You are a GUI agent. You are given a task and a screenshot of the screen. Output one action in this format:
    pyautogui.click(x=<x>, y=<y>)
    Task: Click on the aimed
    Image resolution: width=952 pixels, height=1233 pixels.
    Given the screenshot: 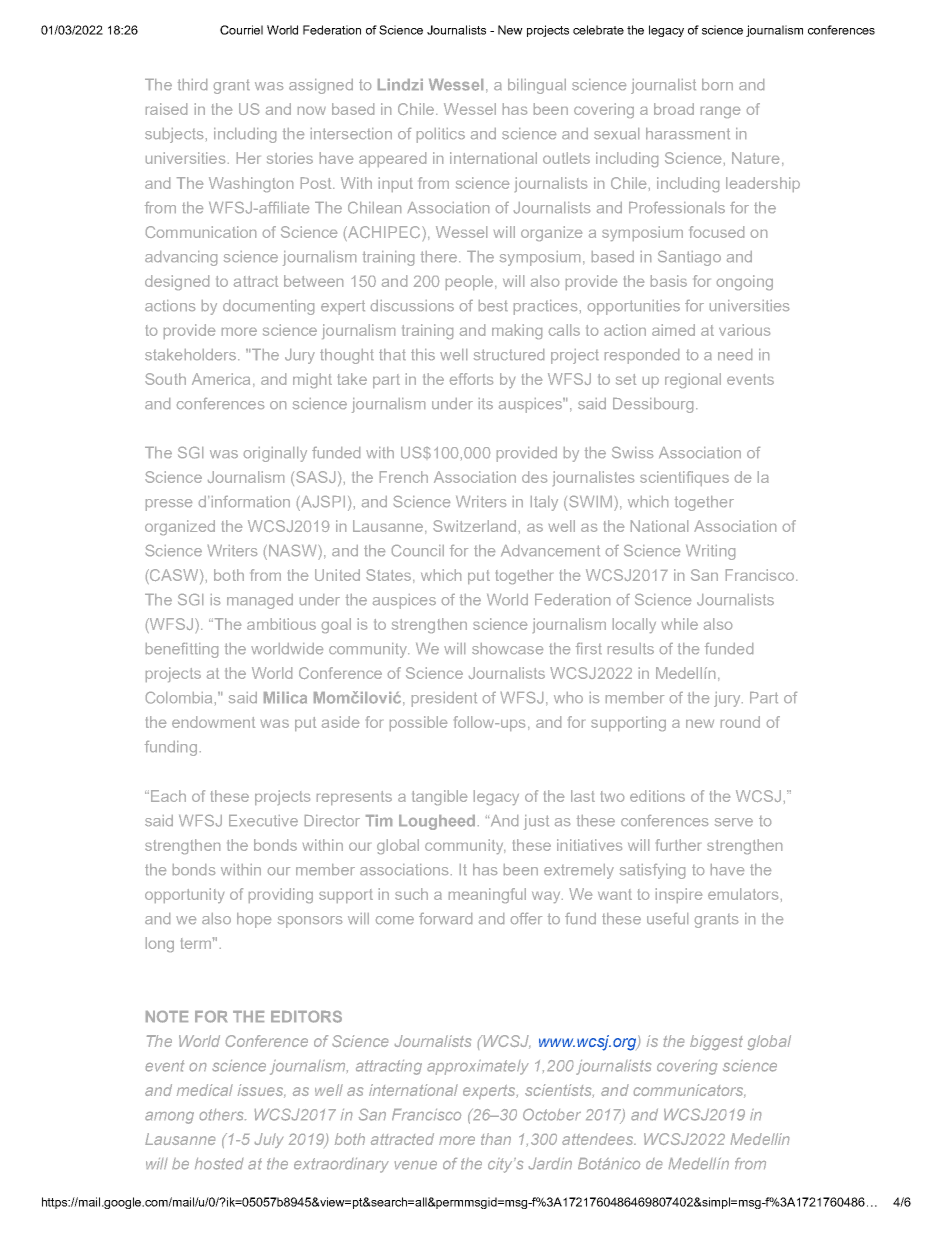 What is the action you would take?
    pyautogui.click(x=673, y=330)
